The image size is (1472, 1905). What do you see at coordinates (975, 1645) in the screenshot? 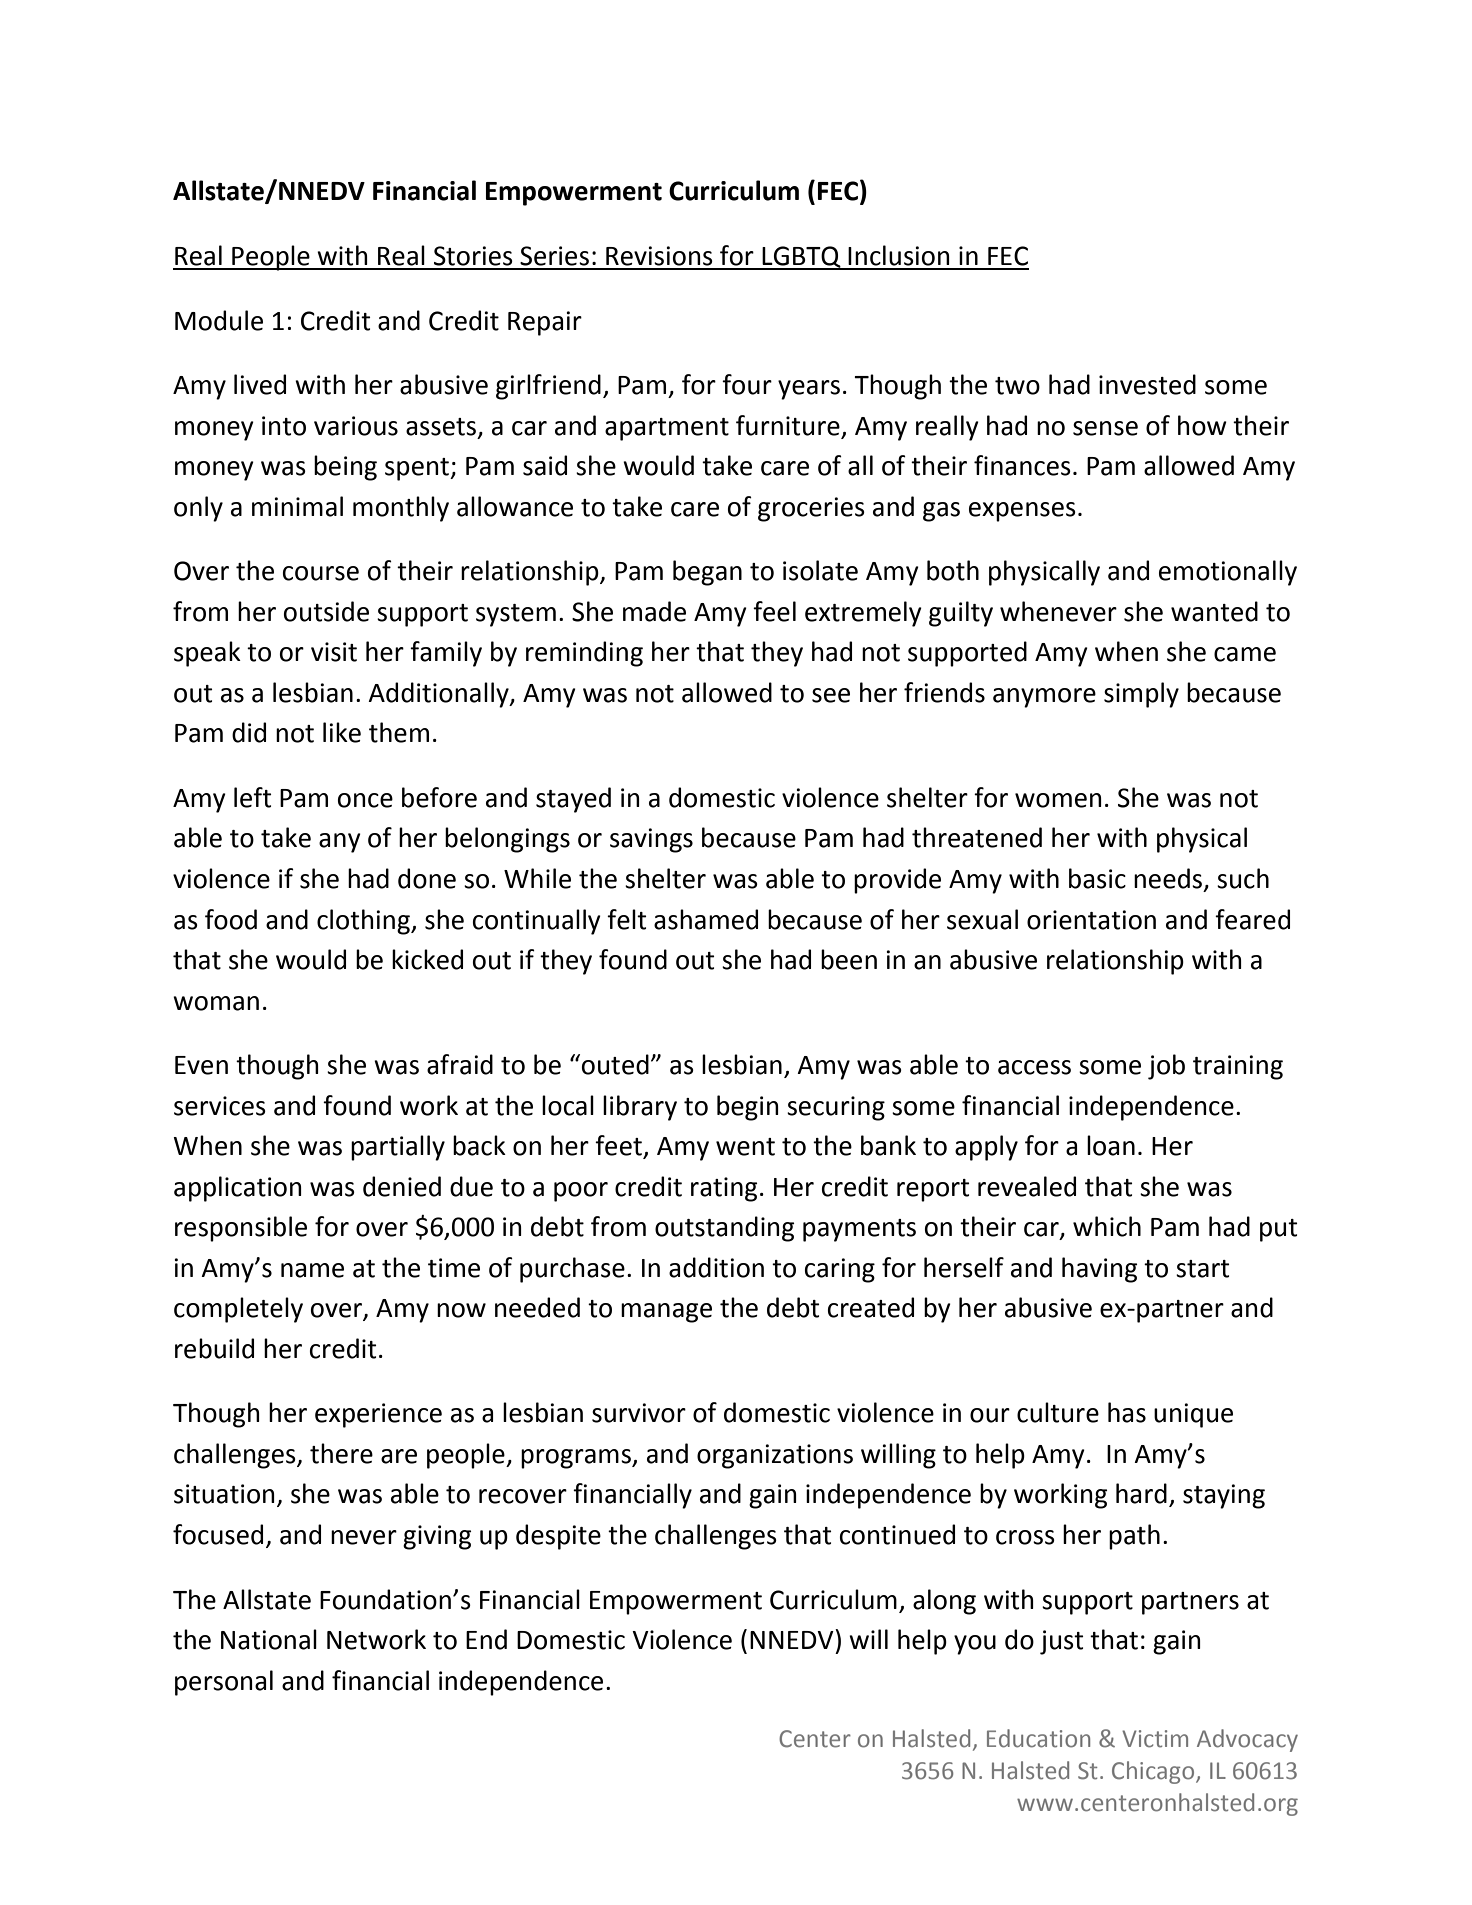
I see `you` at bounding box center [975, 1645].
